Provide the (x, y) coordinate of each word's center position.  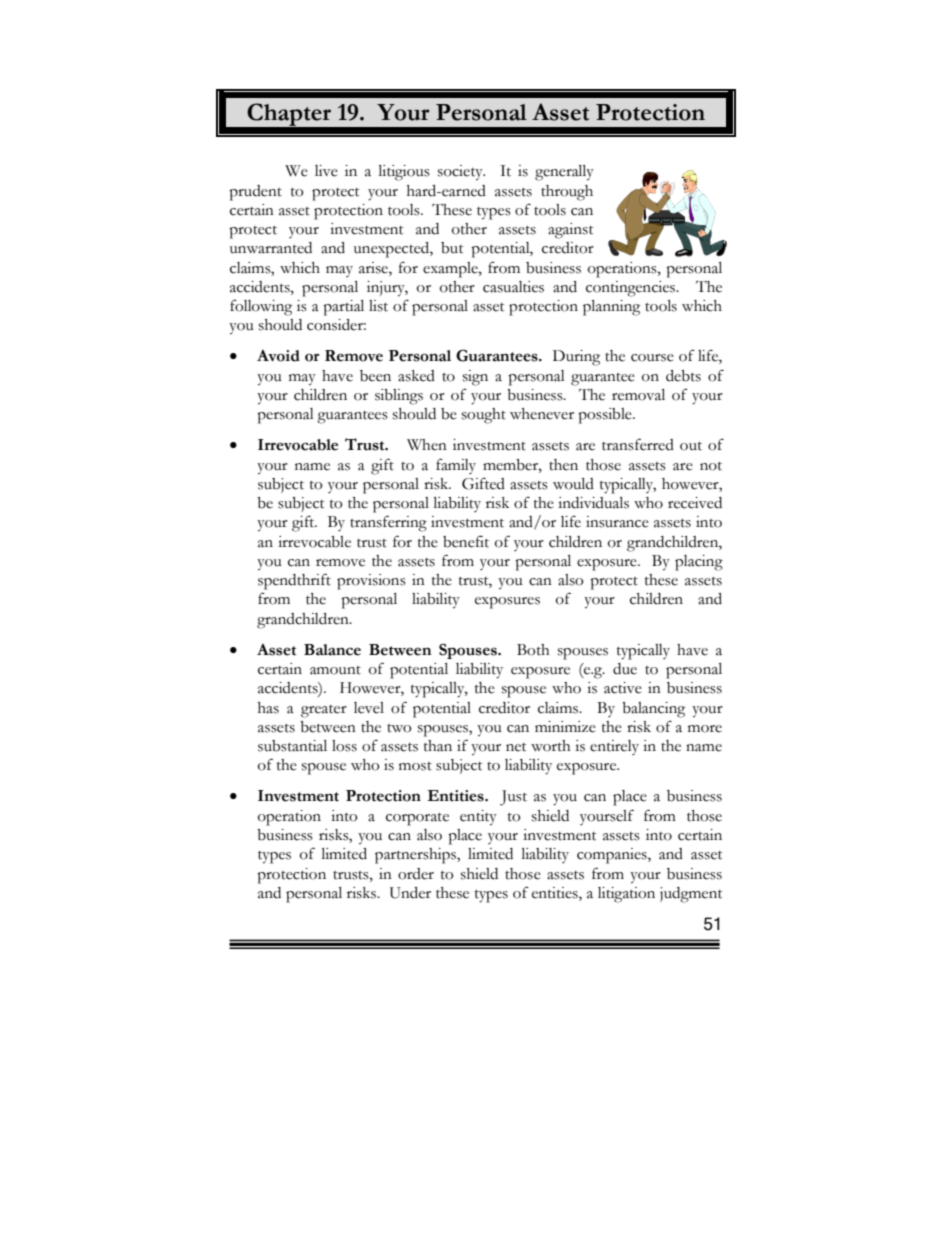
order (416, 874)
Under (410, 893)
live (326, 171)
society (461, 173)
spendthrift (294, 581)
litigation (626, 895)
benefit (466, 542)
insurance (617, 522)
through (567, 193)
